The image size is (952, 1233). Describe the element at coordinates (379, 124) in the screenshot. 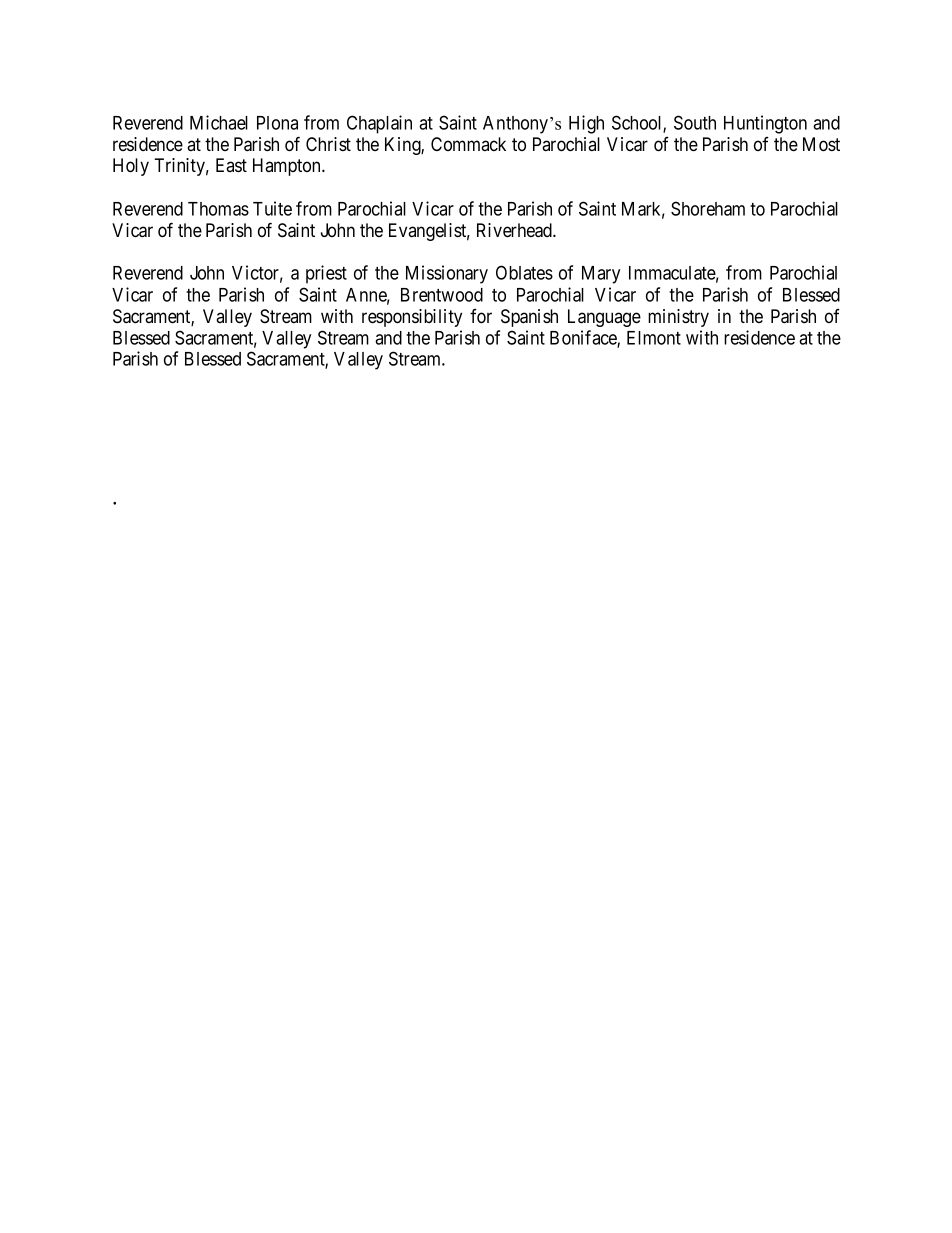

I see `Chaplain` at that location.
